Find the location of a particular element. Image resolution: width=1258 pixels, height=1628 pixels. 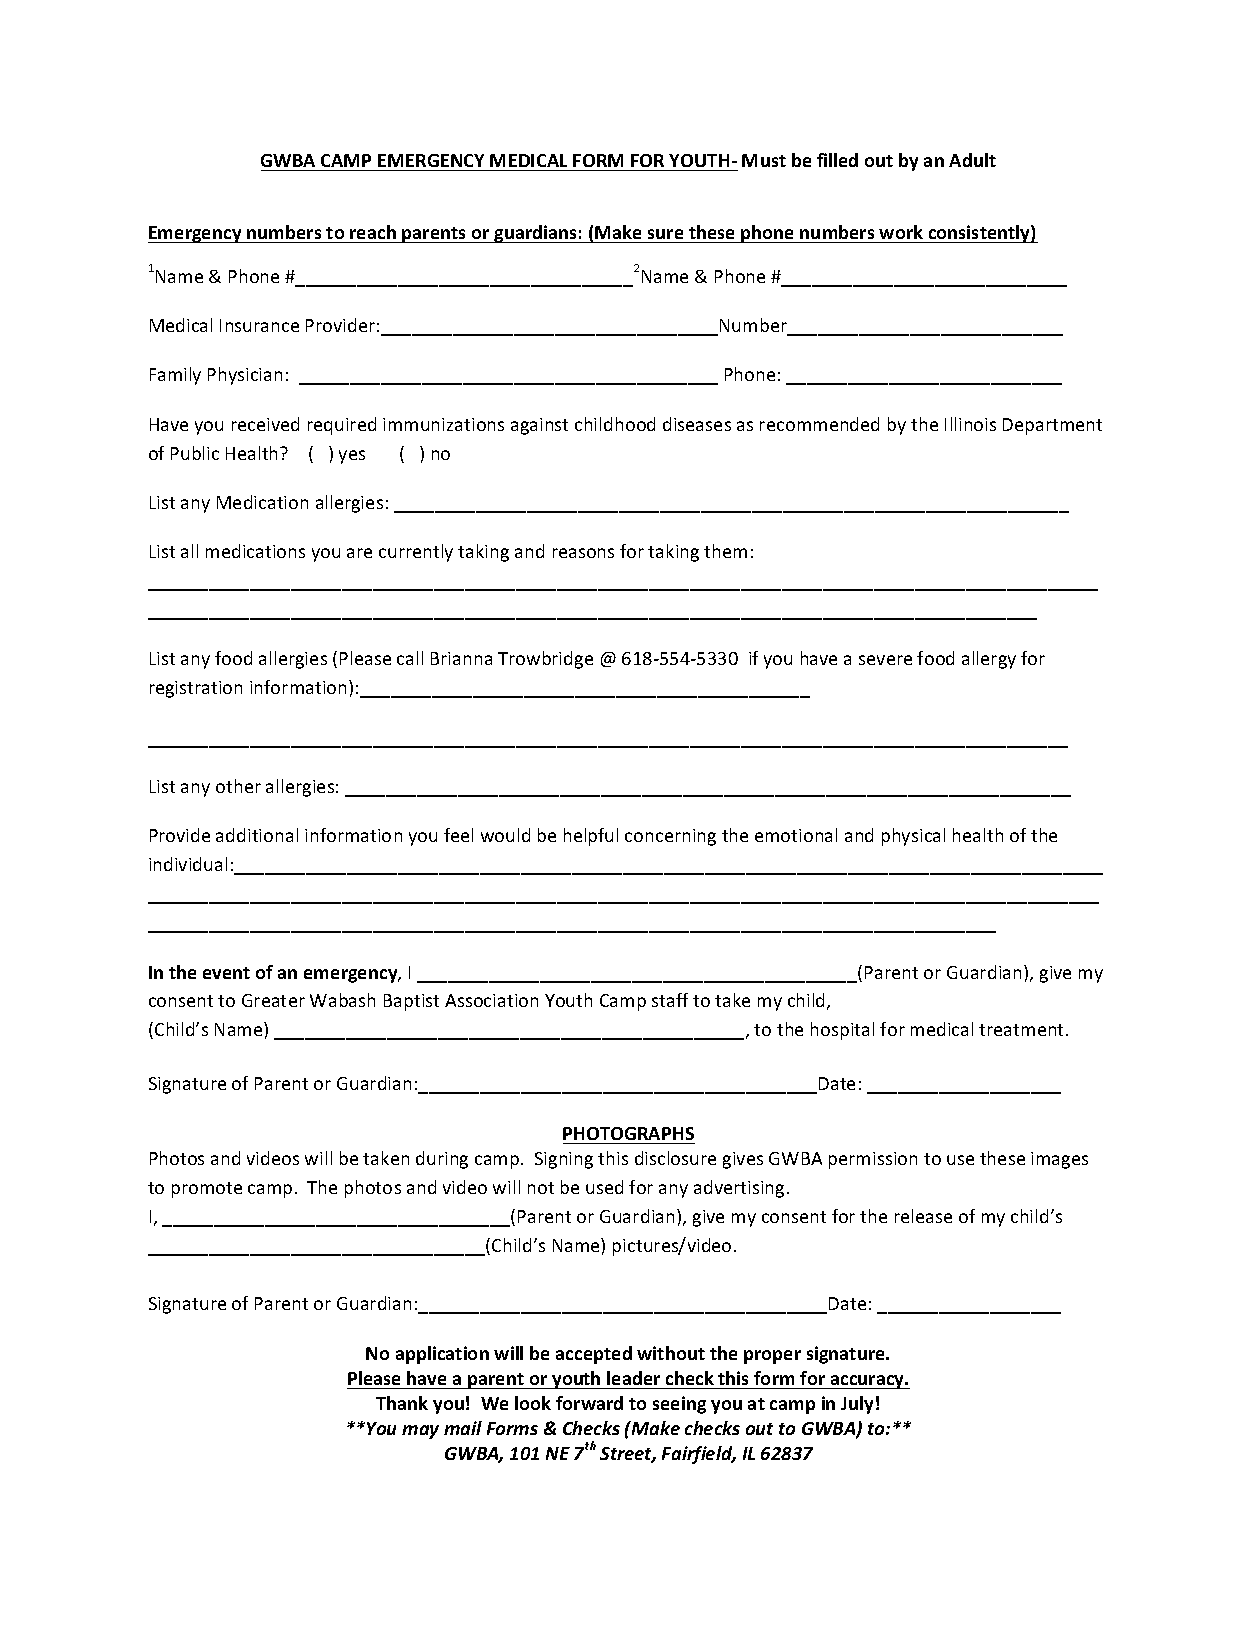

reasons is located at coordinates (583, 553).
